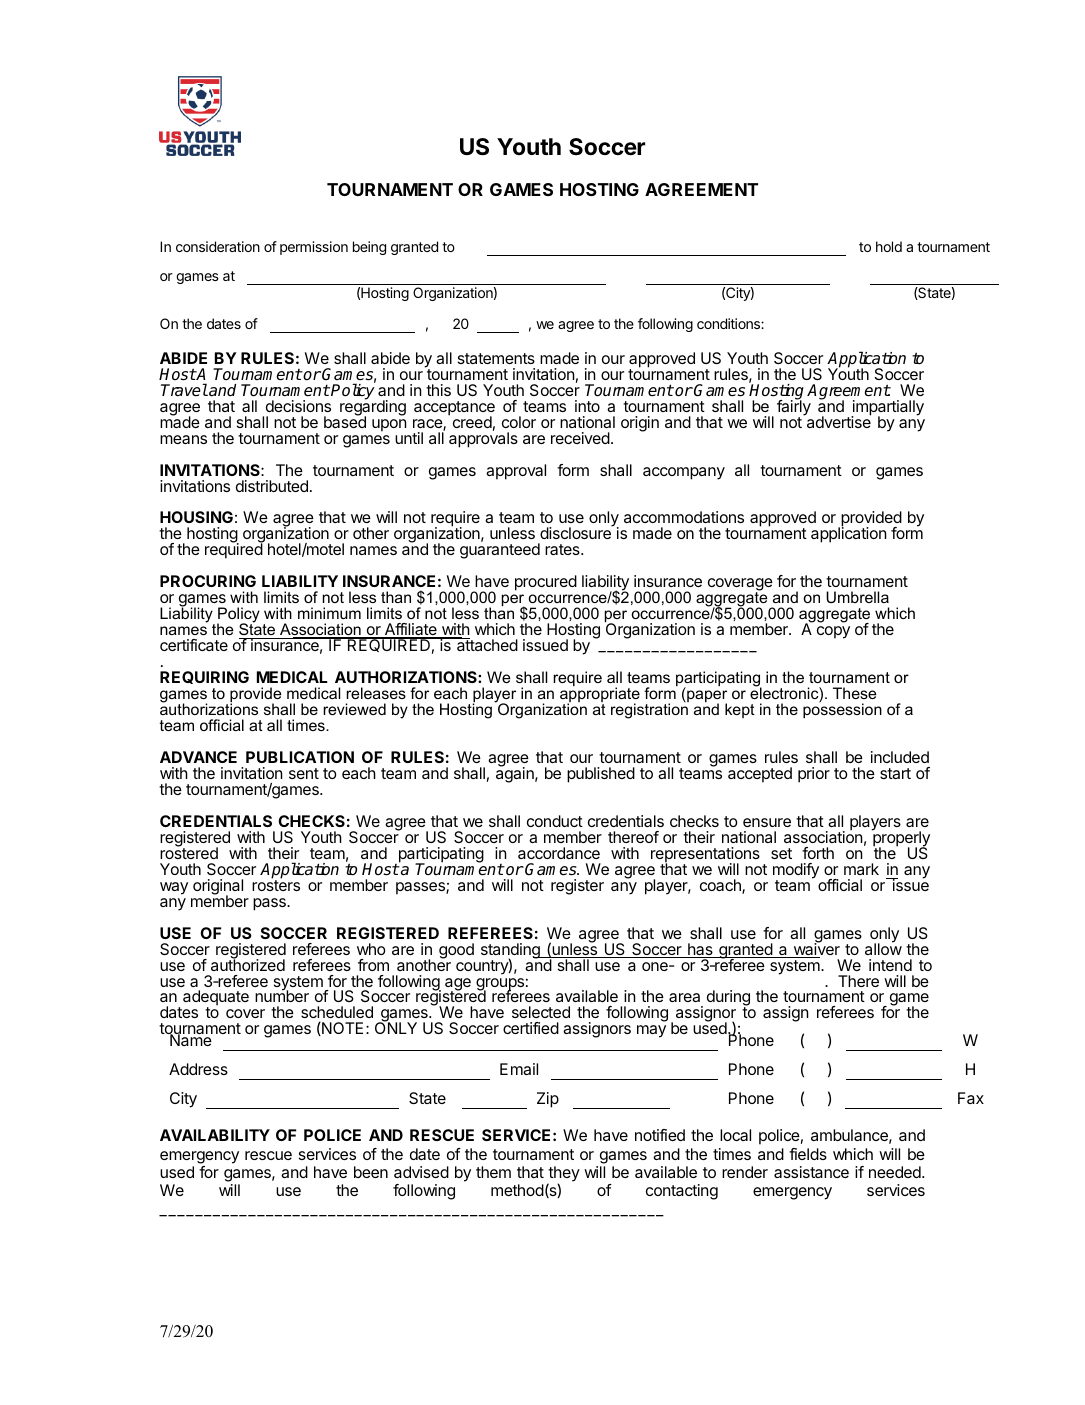 The height and width of the screenshot is (1405, 1085). What do you see at coordinates (559, 853) in the screenshot?
I see `accordance` at bounding box center [559, 853].
